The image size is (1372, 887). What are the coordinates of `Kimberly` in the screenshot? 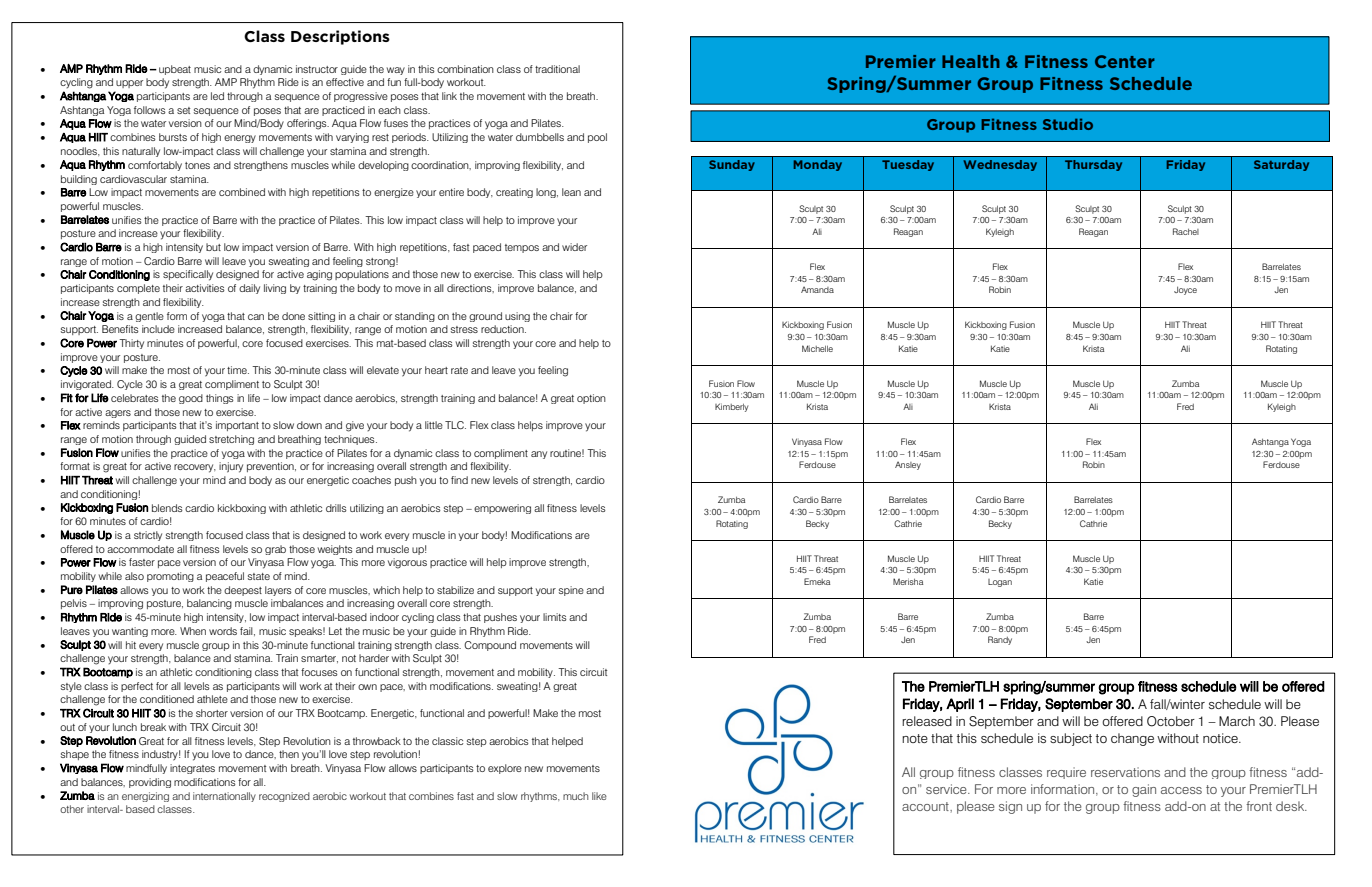 It's located at (732, 407).
